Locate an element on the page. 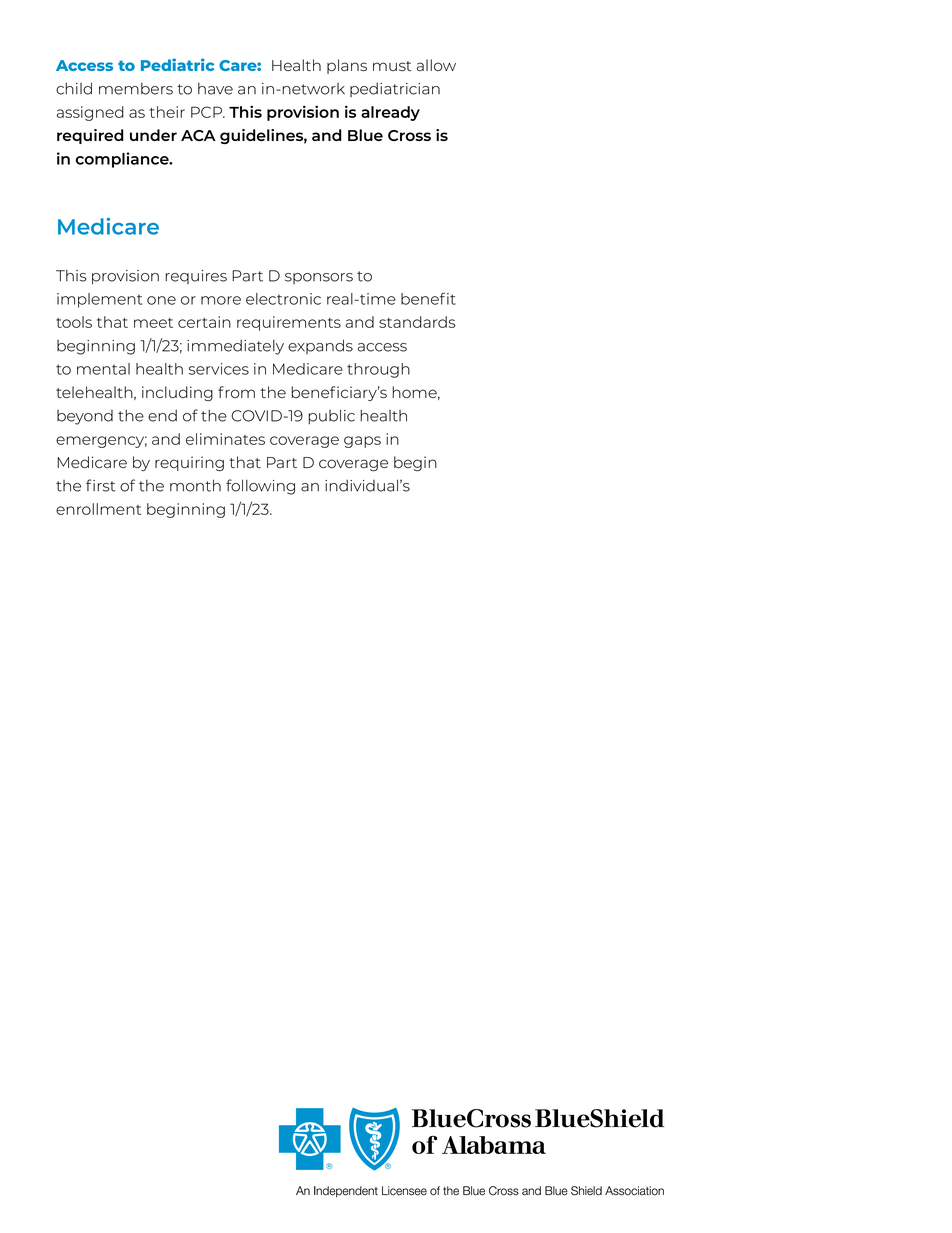 Image resolution: width=952 pixels, height=1233 pixels. Cross is located at coordinates (409, 135).
